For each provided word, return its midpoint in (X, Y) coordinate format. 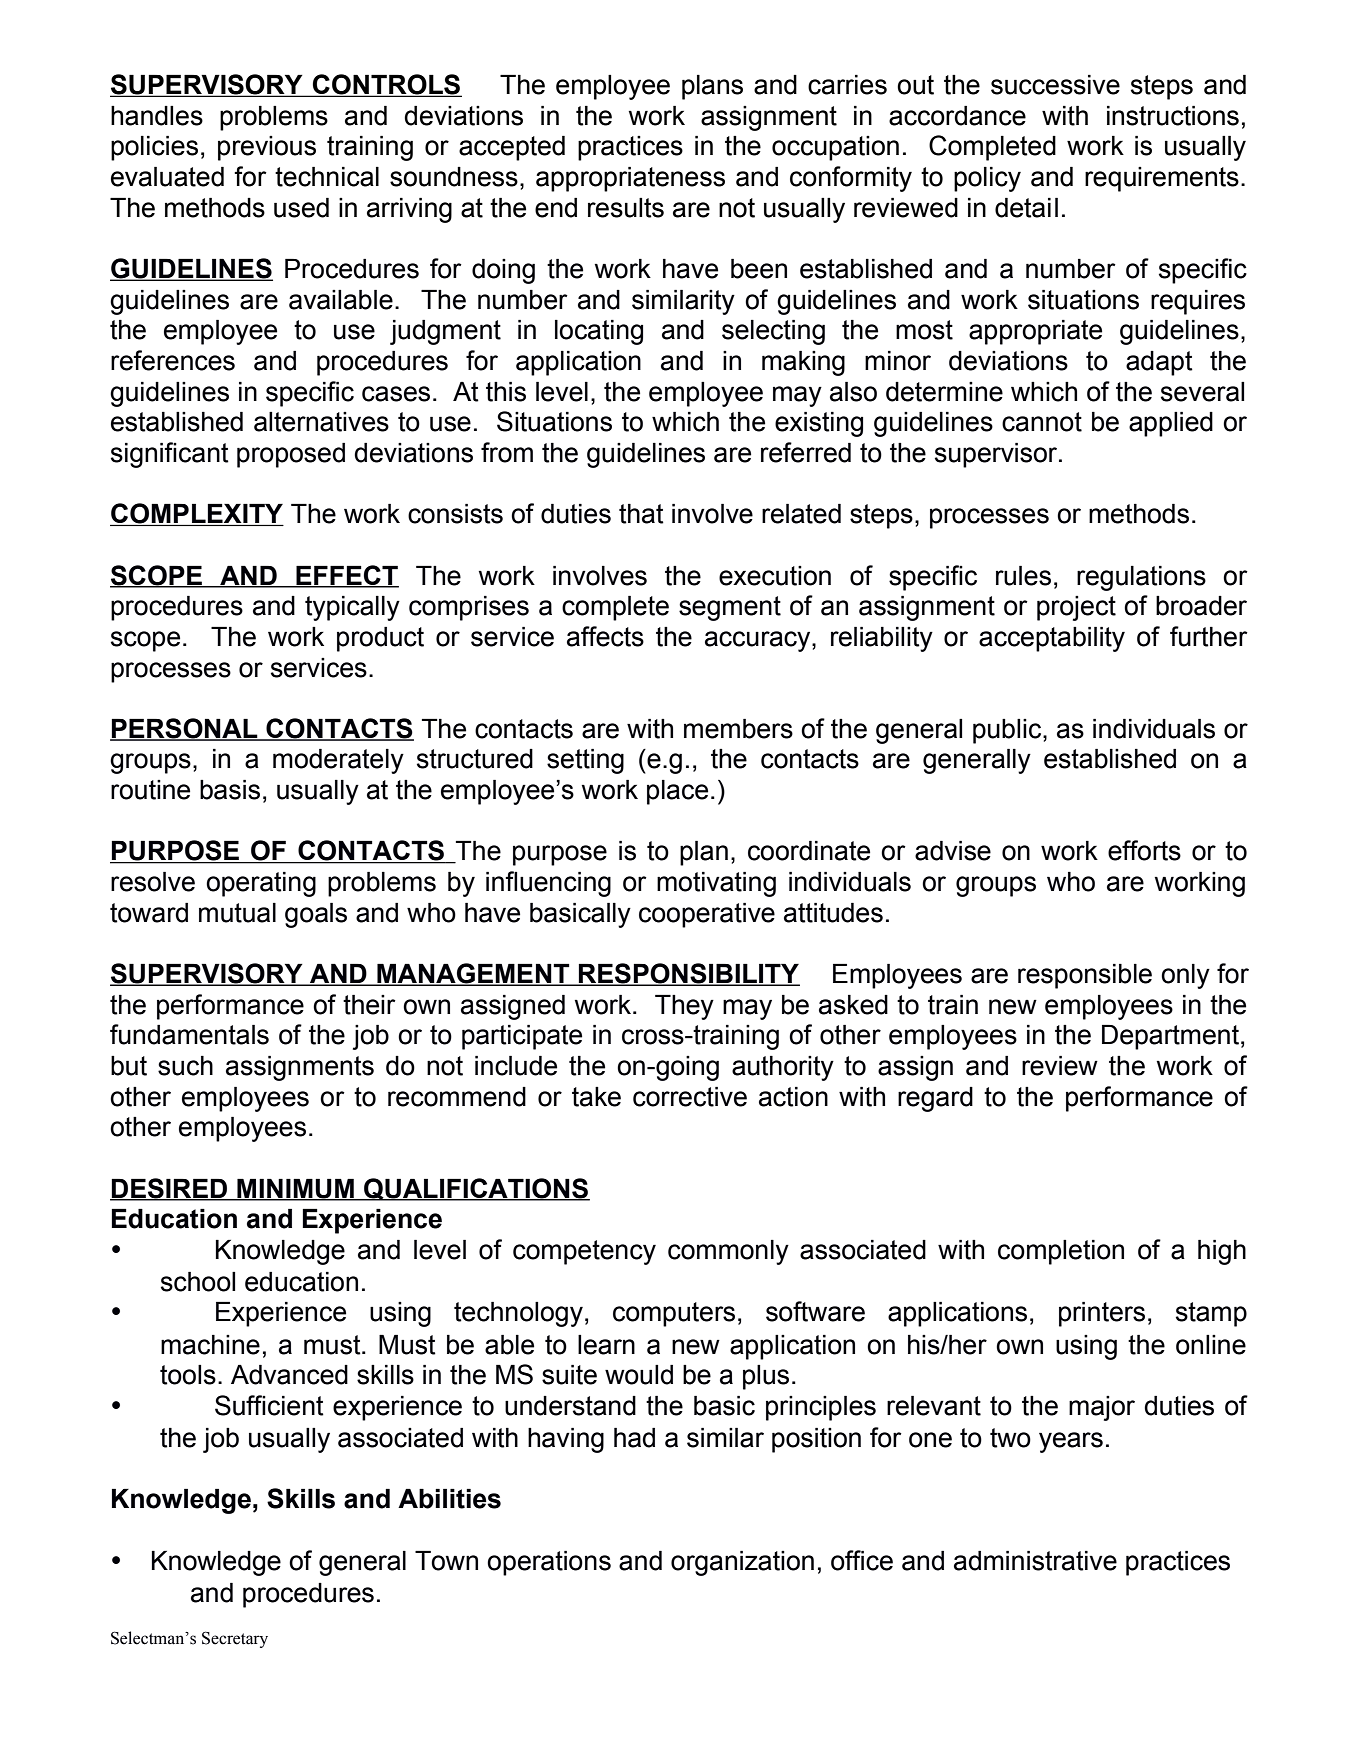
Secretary (235, 1639)
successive (1055, 85)
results (626, 208)
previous (267, 148)
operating (261, 884)
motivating (716, 884)
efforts (1144, 850)
